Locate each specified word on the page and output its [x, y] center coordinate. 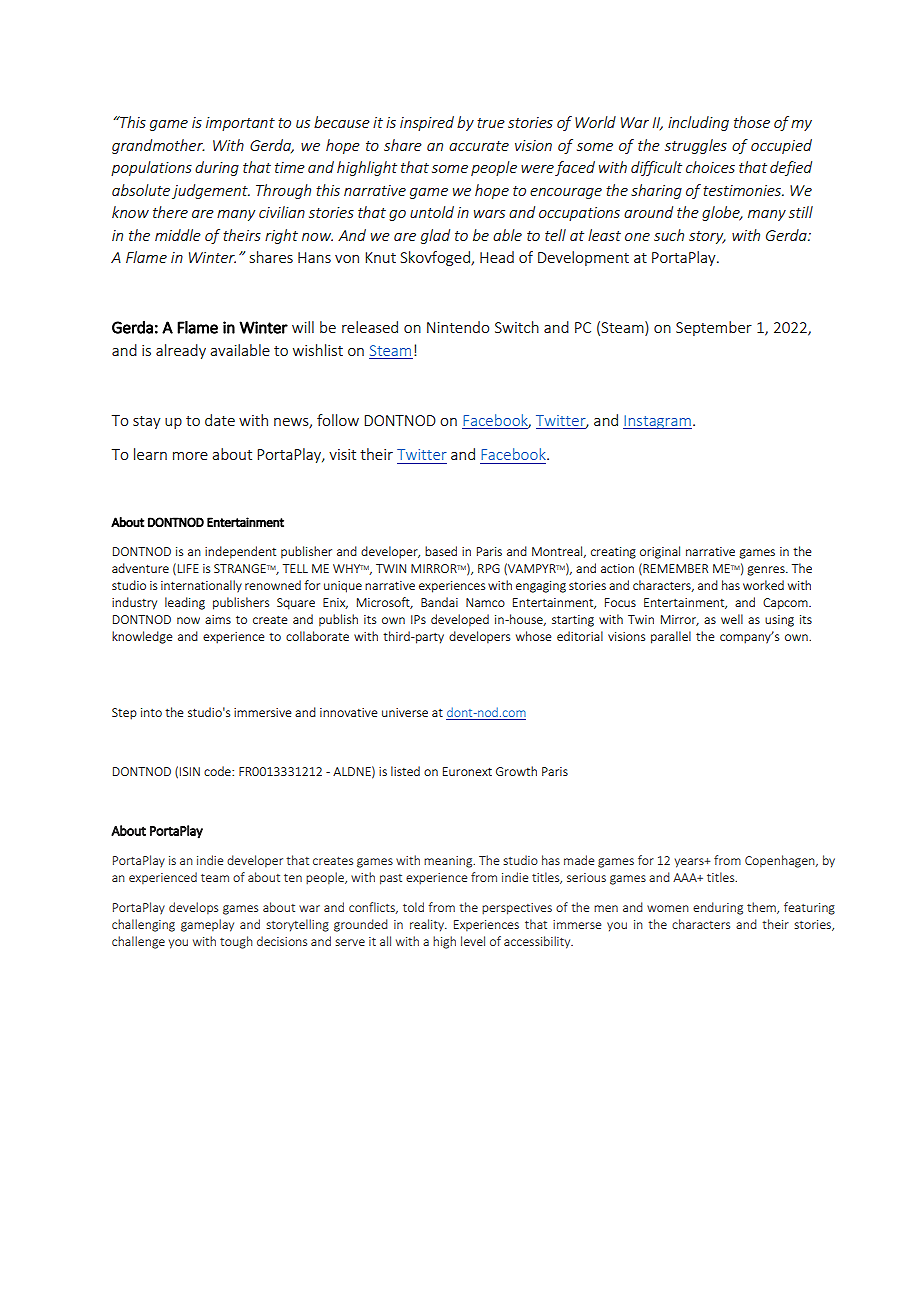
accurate [479, 146]
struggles [696, 146]
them [762, 908]
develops [193, 908]
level [473, 941]
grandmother [158, 146]
